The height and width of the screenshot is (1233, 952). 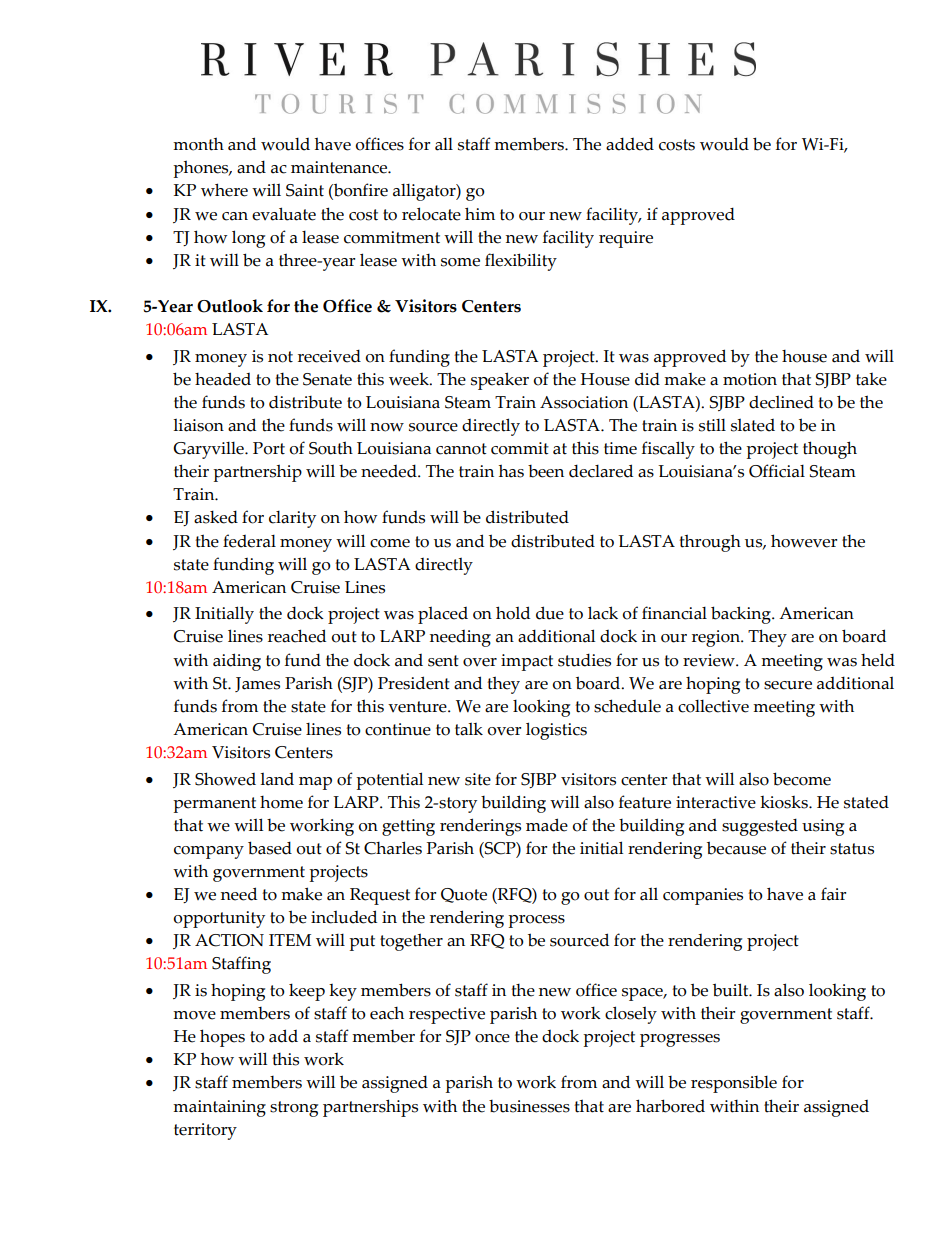 What do you see at coordinates (305, 190) in the screenshot?
I see `Saint` at bounding box center [305, 190].
